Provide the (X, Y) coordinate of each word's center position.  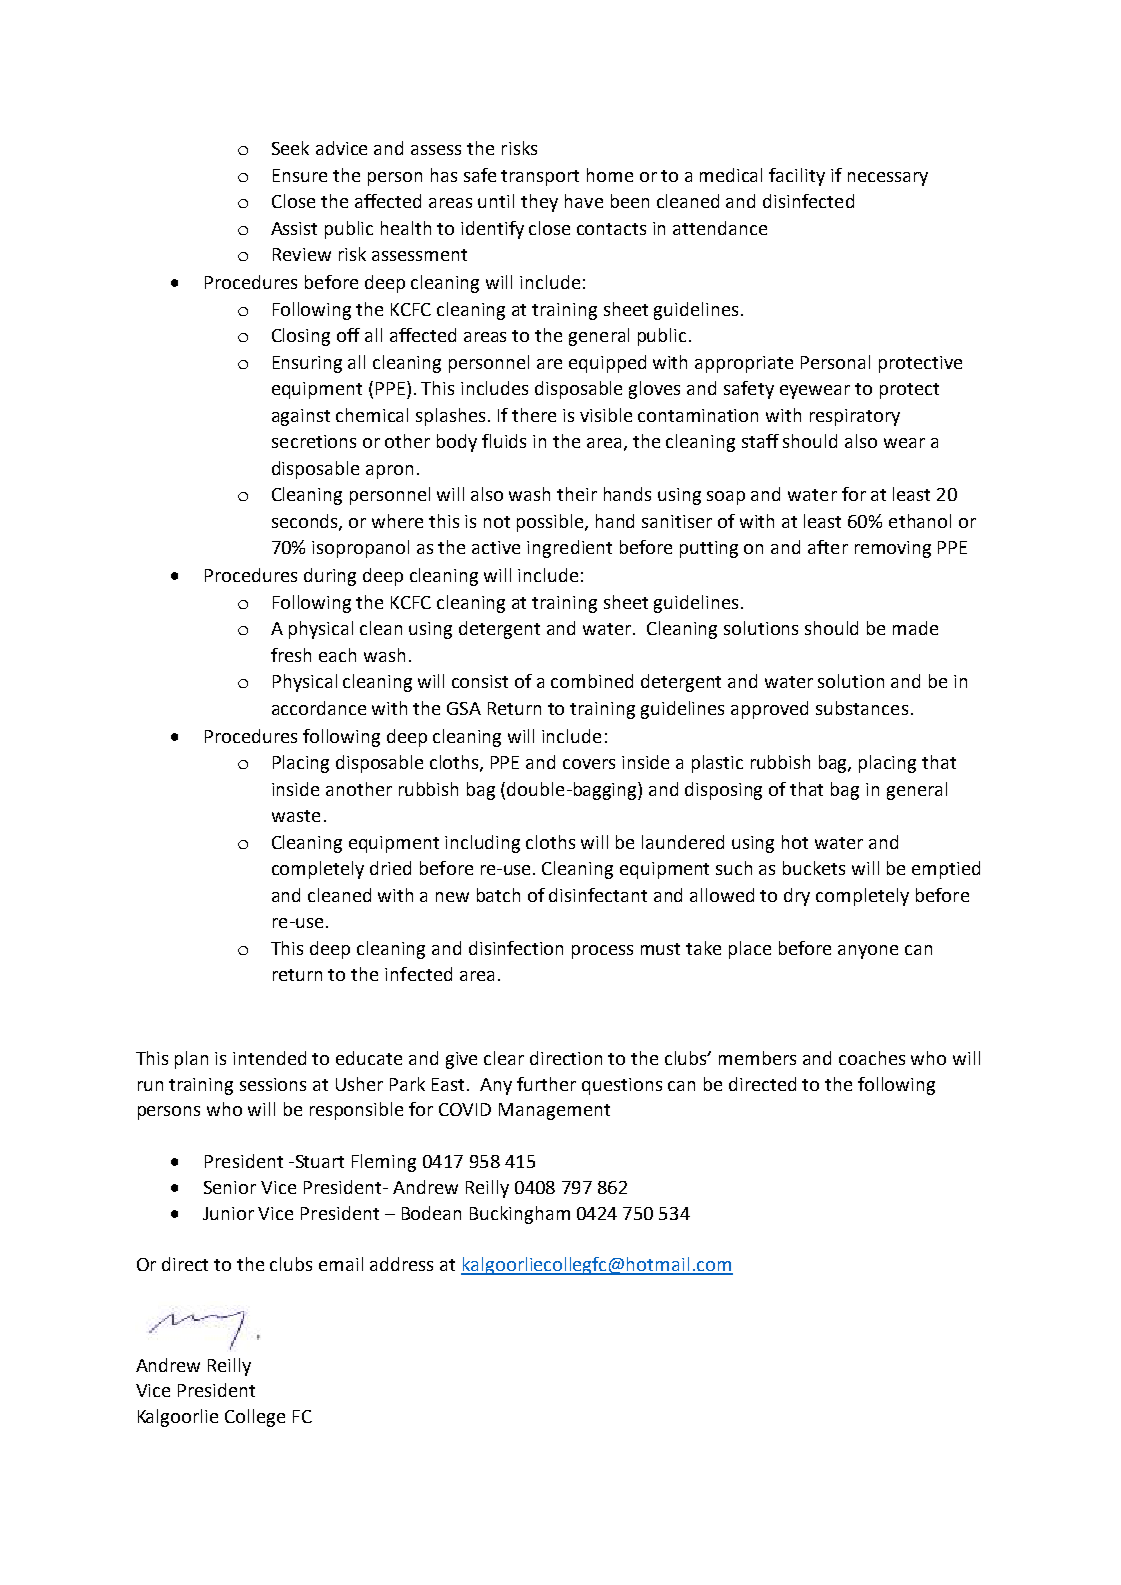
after (828, 547)
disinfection (516, 948)
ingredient (569, 549)
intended (269, 1058)
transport (540, 178)
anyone (868, 952)
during (330, 577)
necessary (888, 179)
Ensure (300, 175)
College (255, 1418)
